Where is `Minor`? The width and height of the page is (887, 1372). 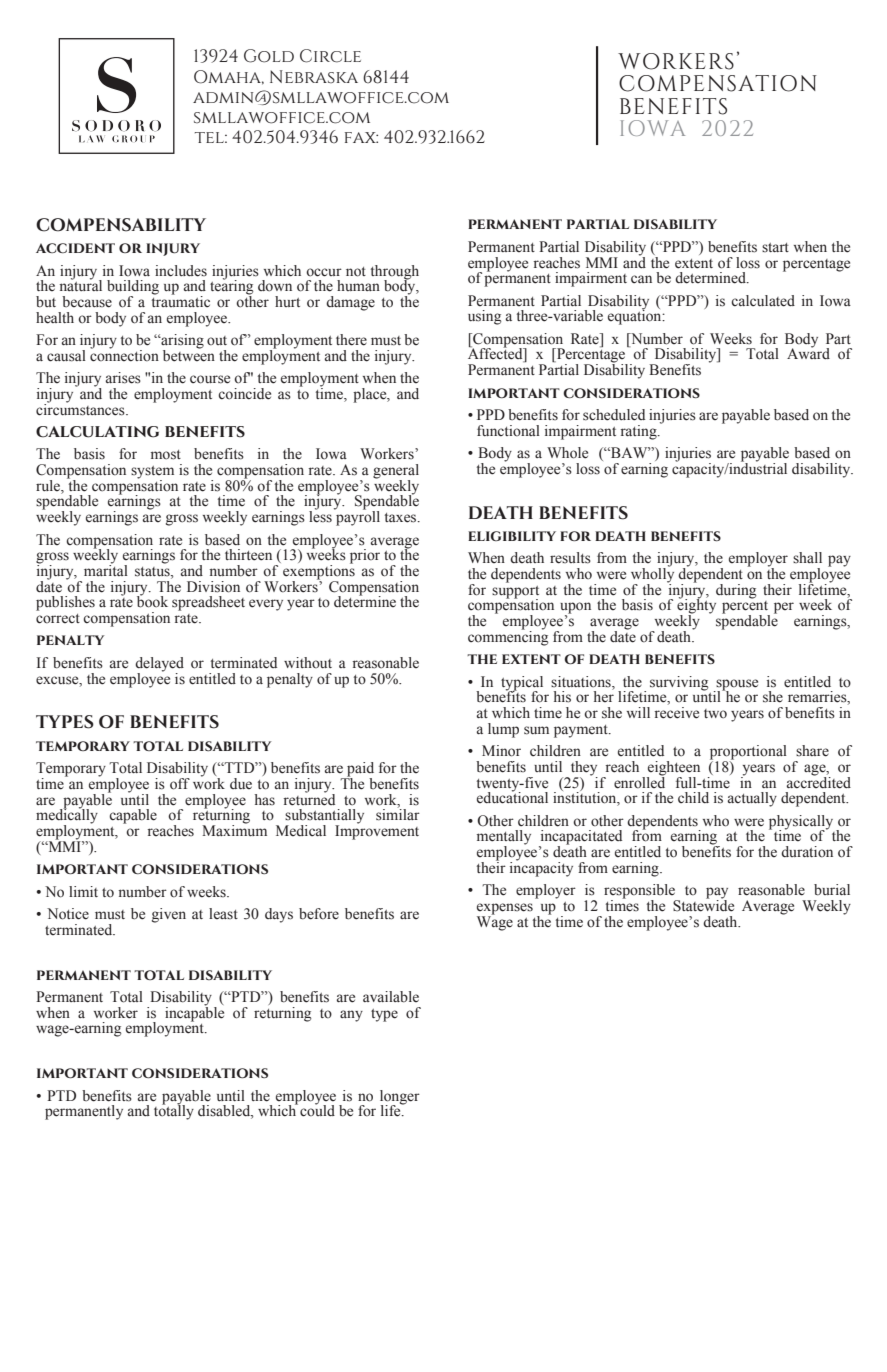
Minor is located at coordinates (501, 751).
